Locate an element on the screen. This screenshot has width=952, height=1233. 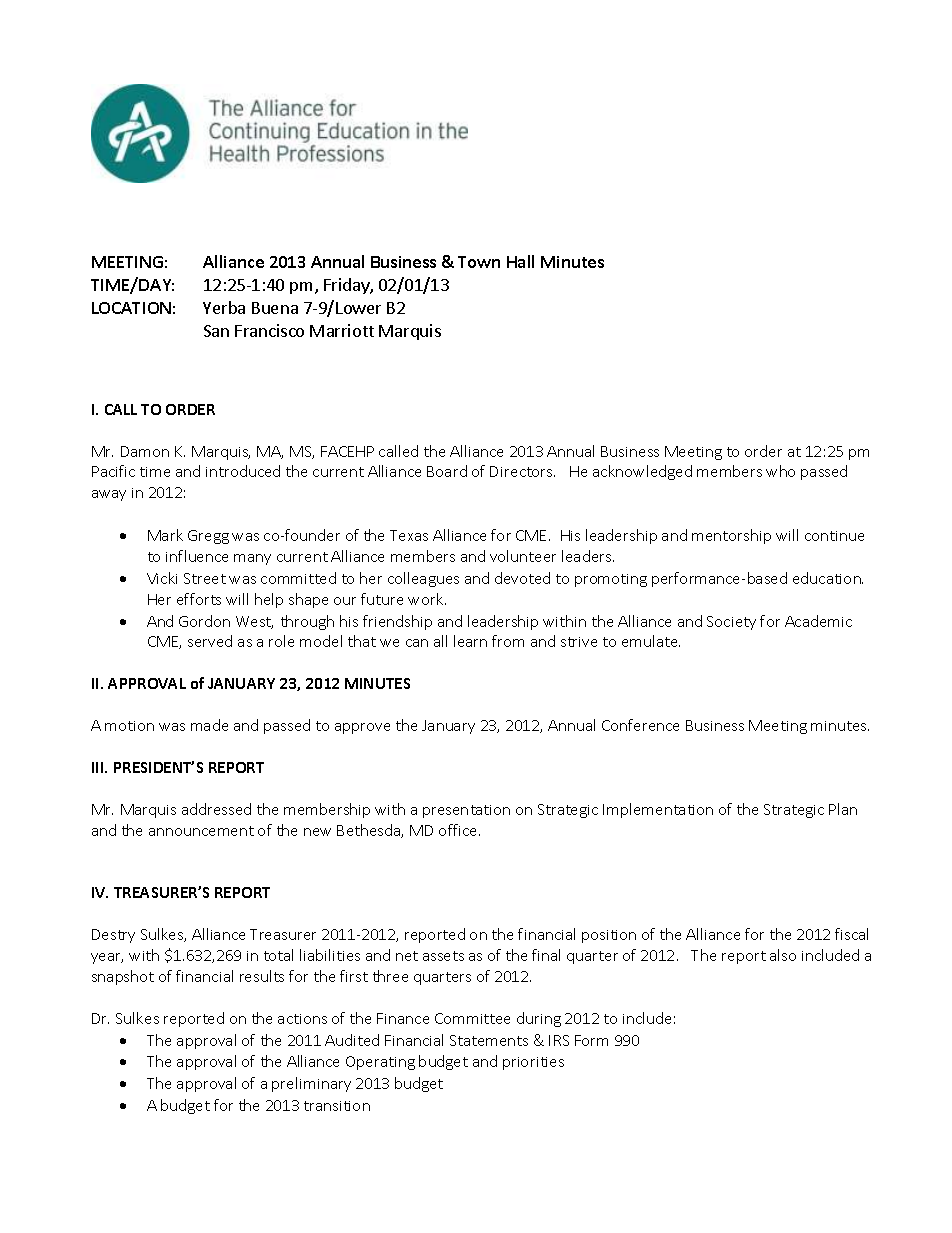
who is located at coordinates (780, 471).
